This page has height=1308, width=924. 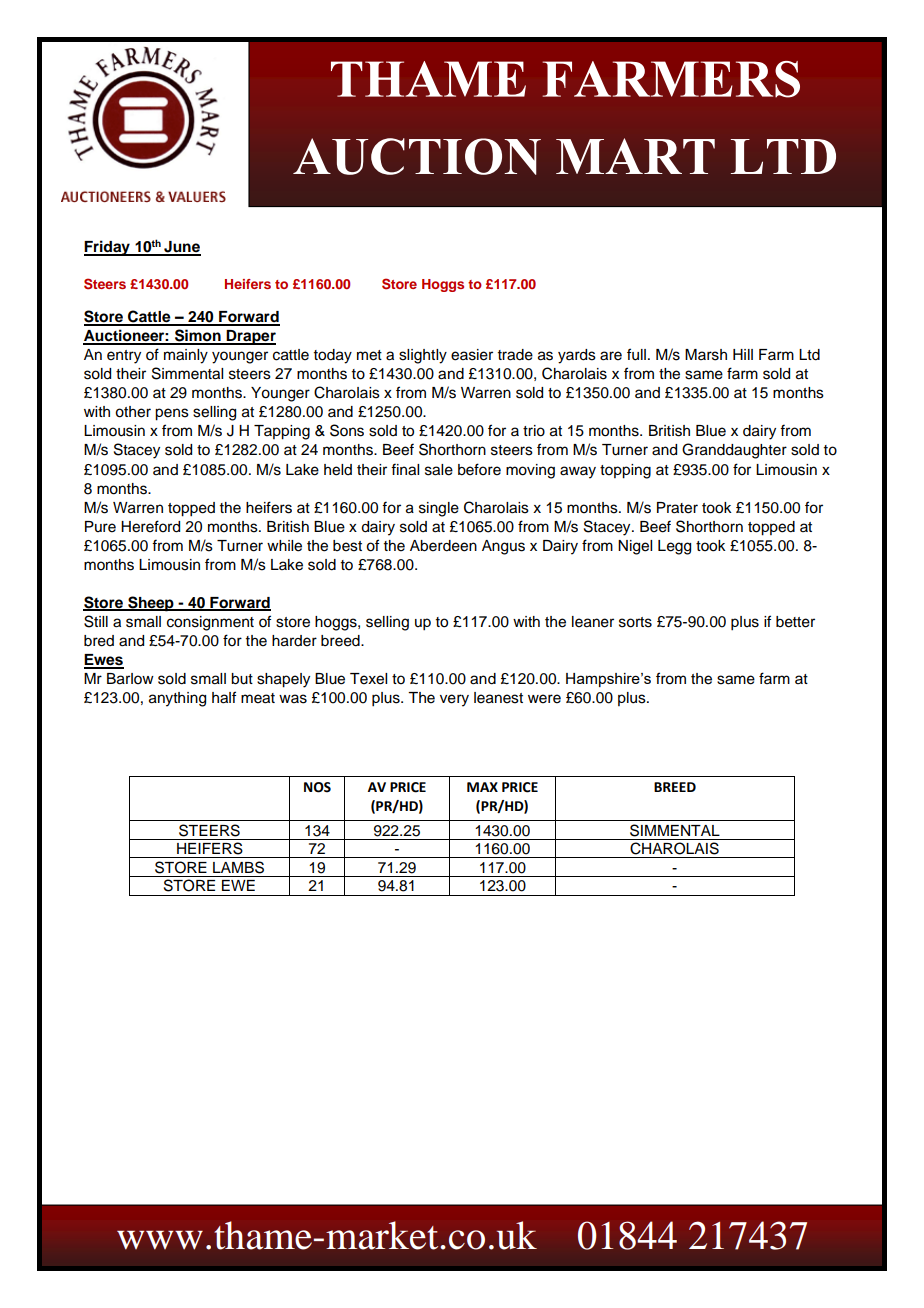 What do you see at coordinates (706, 355) in the page?
I see `Marsh` at bounding box center [706, 355].
